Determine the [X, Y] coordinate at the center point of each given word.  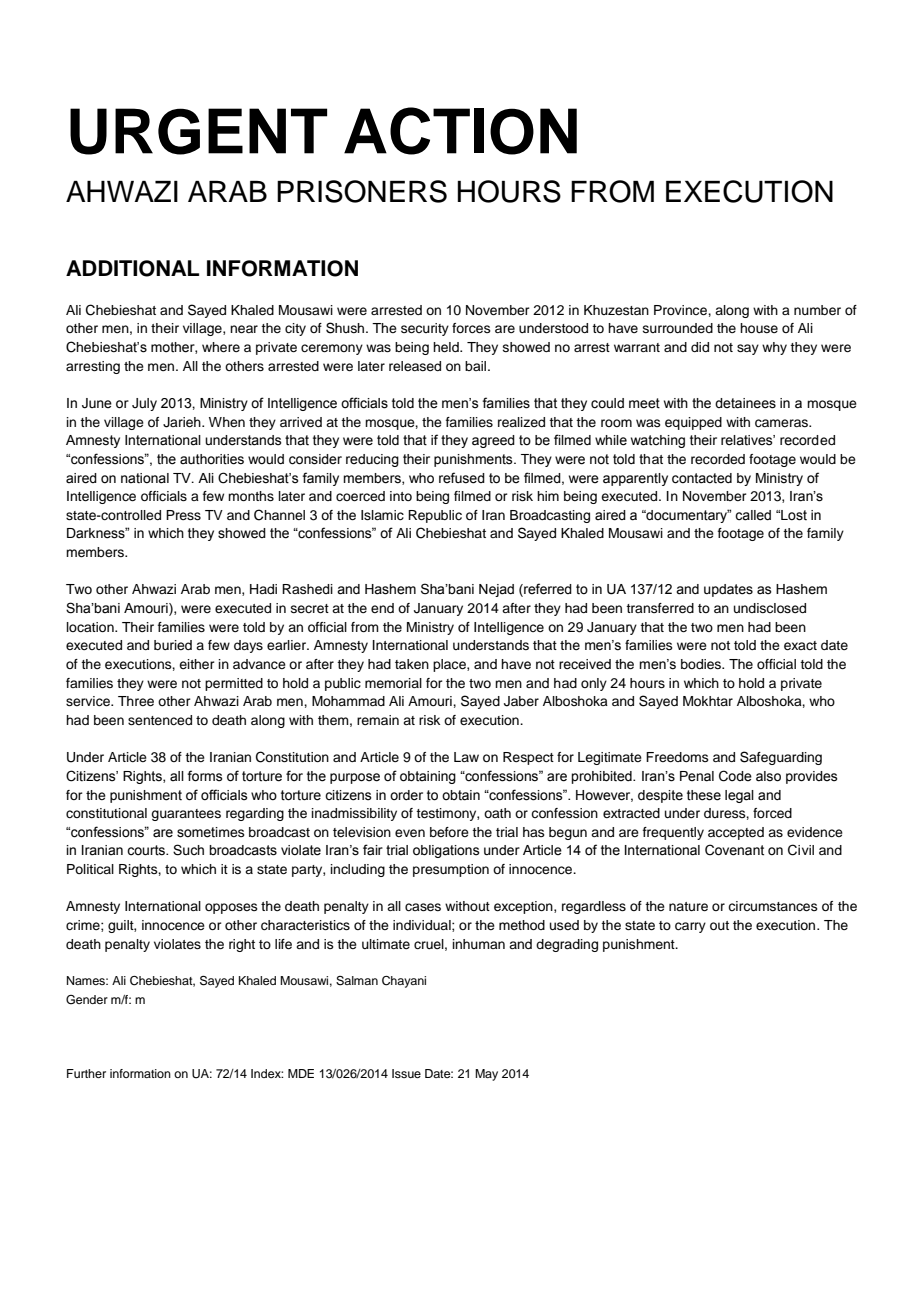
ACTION [460, 131]
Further [86, 1073]
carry [690, 927]
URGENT [198, 131]
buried [173, 645]
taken [412, 664]
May [486, 1075]
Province [681, 310]
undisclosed [770, 608]
